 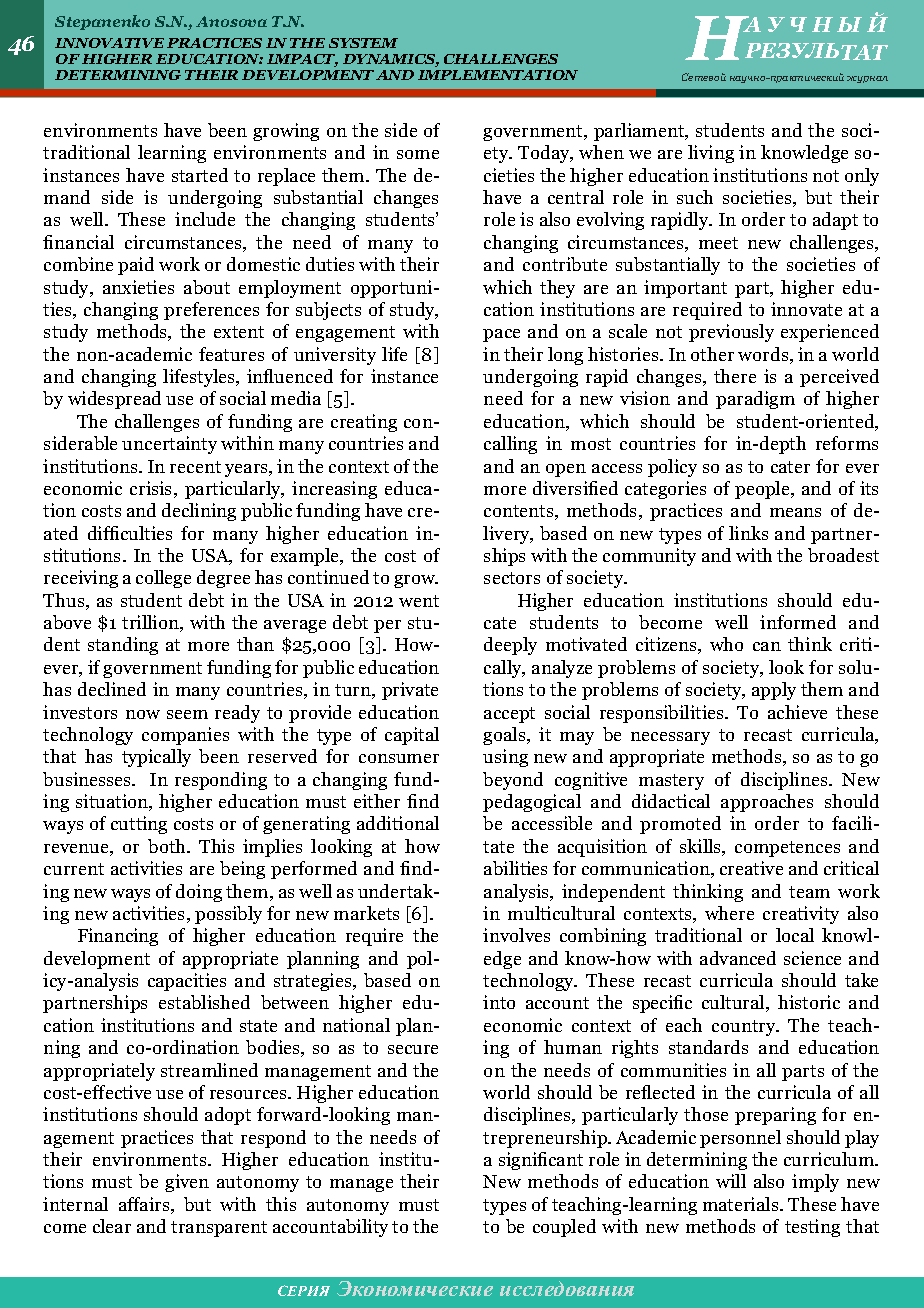 What do you see at coordinates (801, 915) in the screenshot?
I see `creativity` at bounding box center [801, 915].
